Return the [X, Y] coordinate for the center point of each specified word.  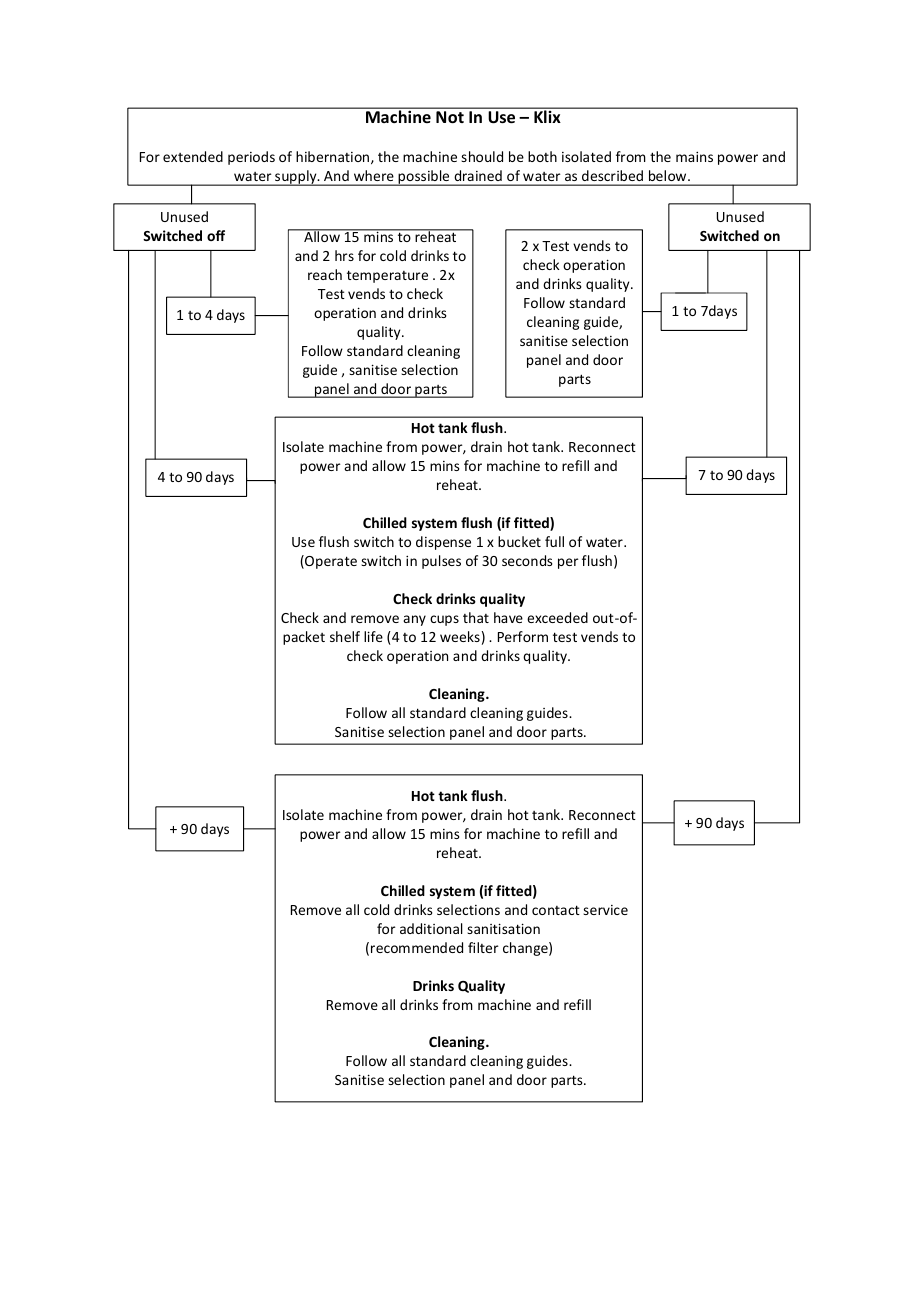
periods [251, 158]
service [605, 910]
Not [450, 117]
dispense [443, 543]
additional [431, 928]
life [373, 636]
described [612, 175]
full [554, 541]
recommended [417, 947]
